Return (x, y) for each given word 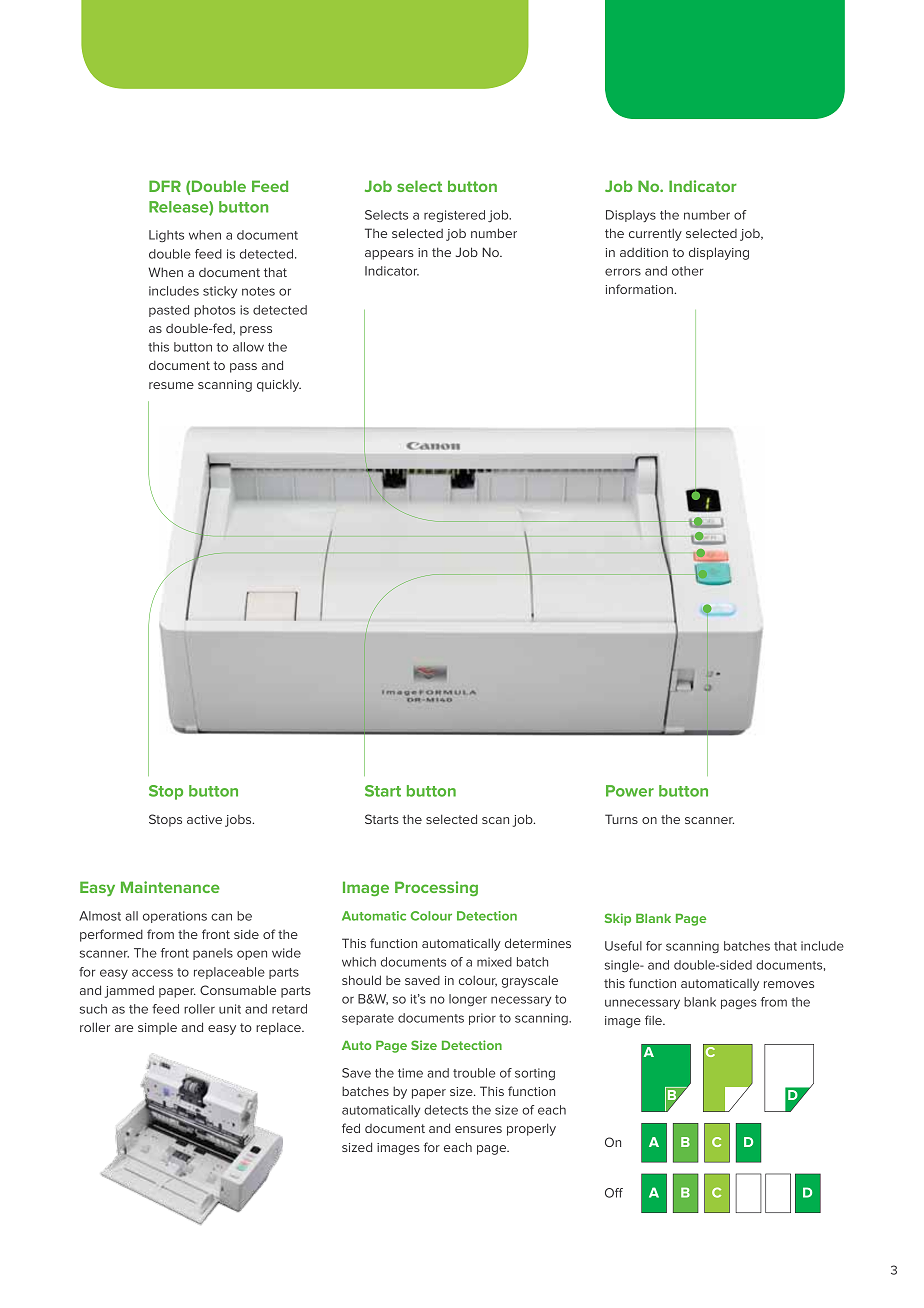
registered (454, 216)
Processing (436, 888)
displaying (719, 253)
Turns (621, 819)
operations (175, 917)
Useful (623, 946)
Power (630, 791)
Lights (166, 236)
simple (157, 1029)
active (204, 819)
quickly (279, 385)
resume (171, 385)
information (640, 289)
